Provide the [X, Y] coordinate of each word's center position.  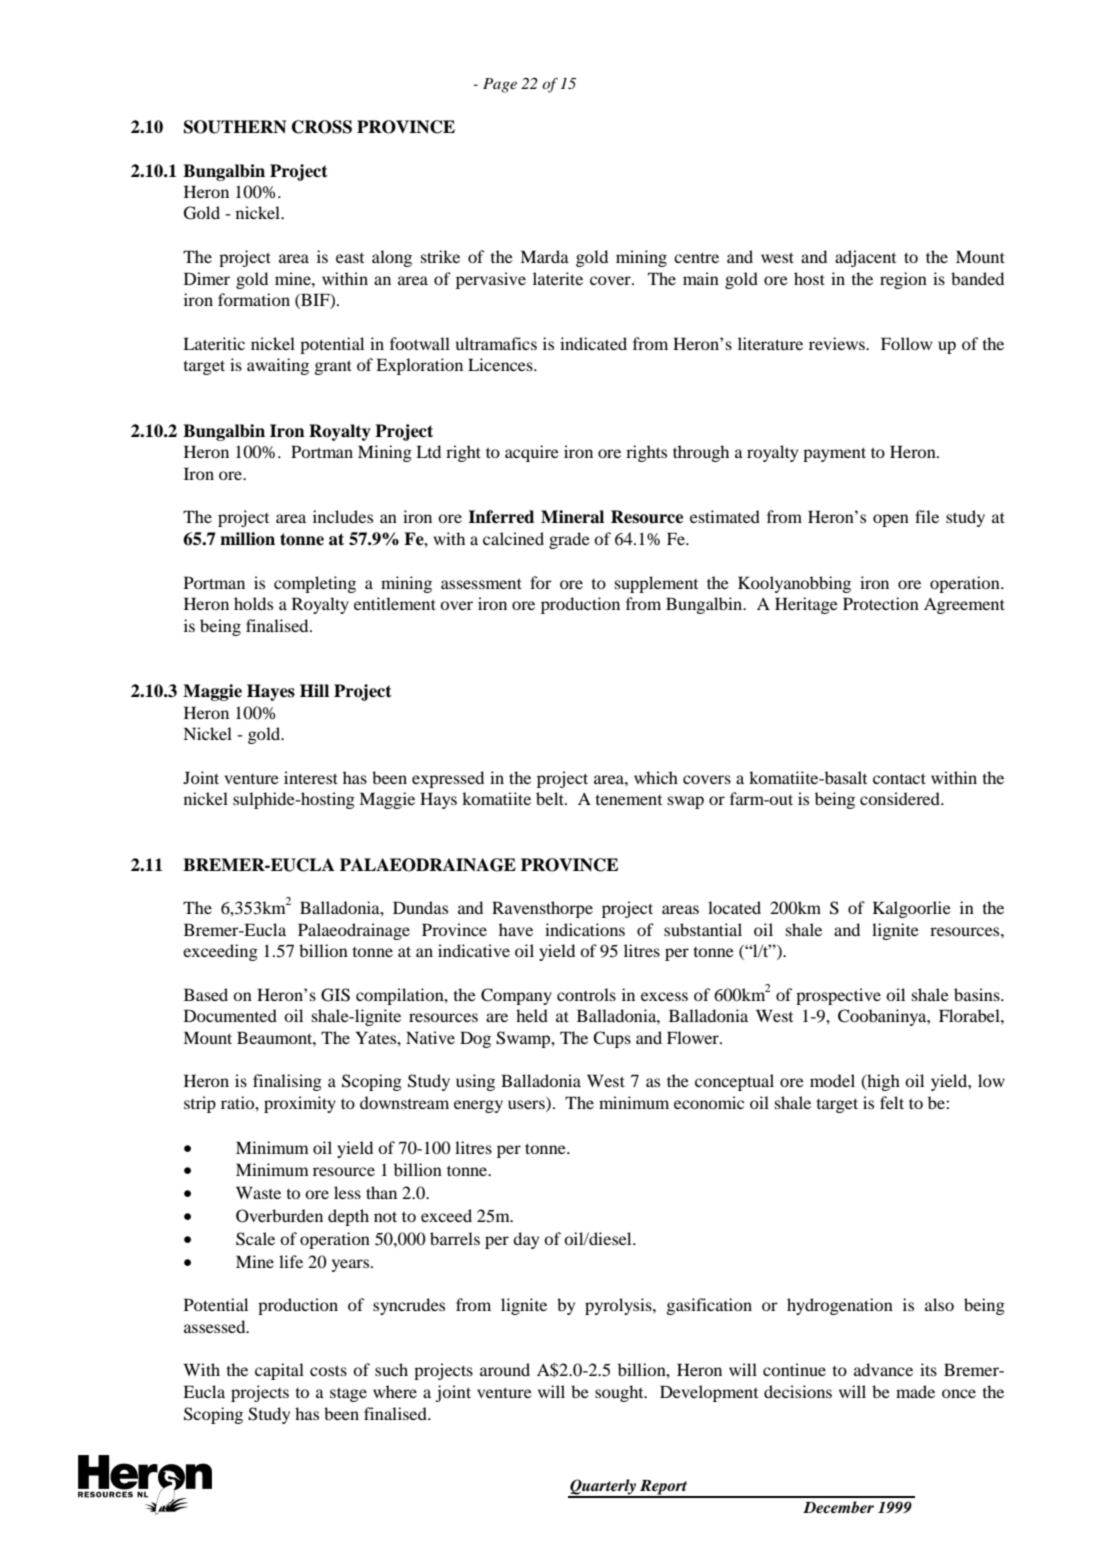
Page [500, 85]
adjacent [865, 258]
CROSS [322, 127]
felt [892, 1102]
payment [834, 454]
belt [551, 798]
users [527, 1106]
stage [348, 1395]
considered [901, 798]
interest [311, 777]
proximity [300, 1104]
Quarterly [603, 1488]
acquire [532, 453]
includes [343, 516]
